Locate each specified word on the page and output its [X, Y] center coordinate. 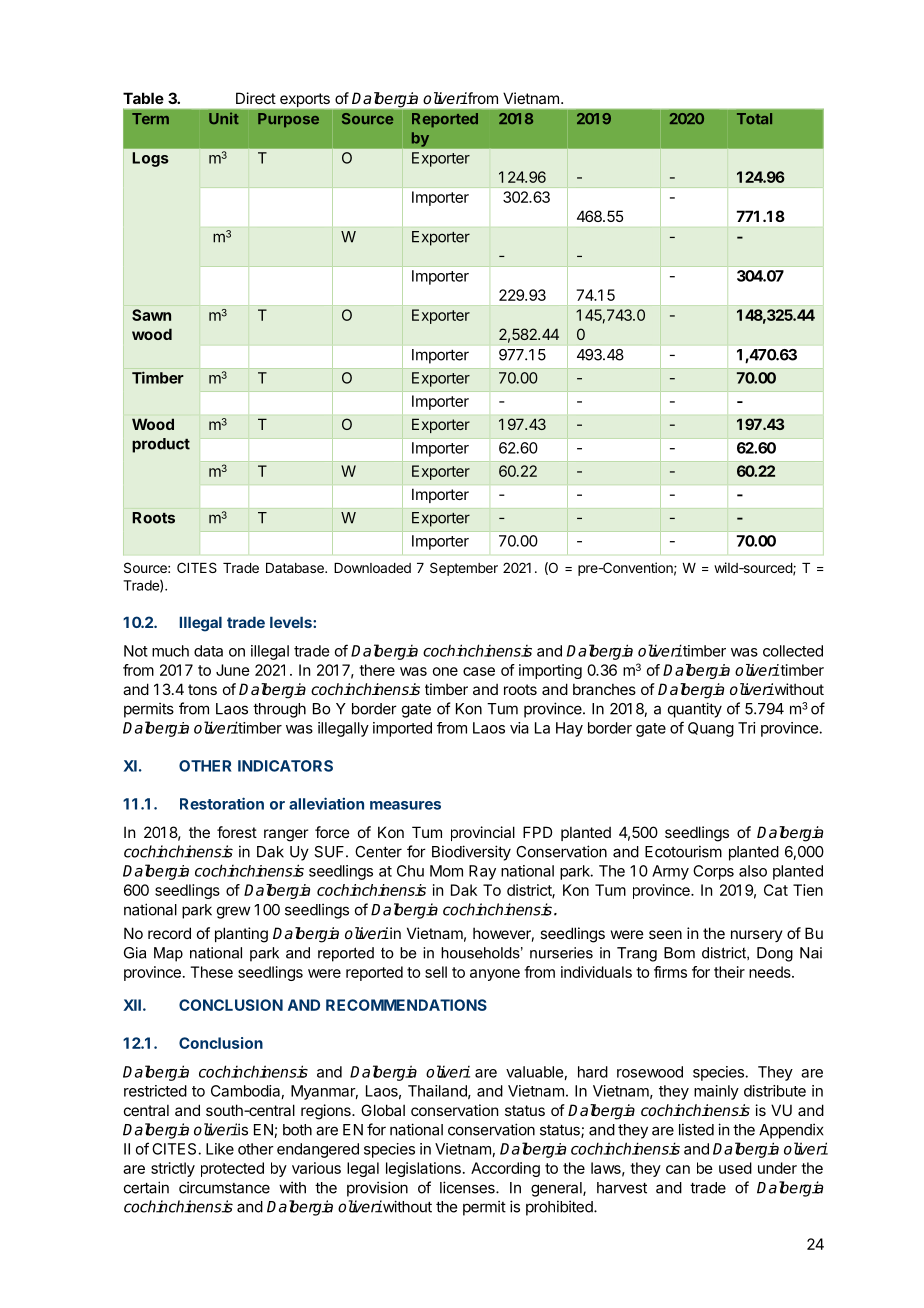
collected [793, 651]
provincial [483, 833]
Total [754, 118]
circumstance [224, 1187]
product [161, 445]
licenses [468, 1187]
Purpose [288, 120]
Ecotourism [683, 851]
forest [237, 832]
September [464, 569]
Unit [224, 118]
